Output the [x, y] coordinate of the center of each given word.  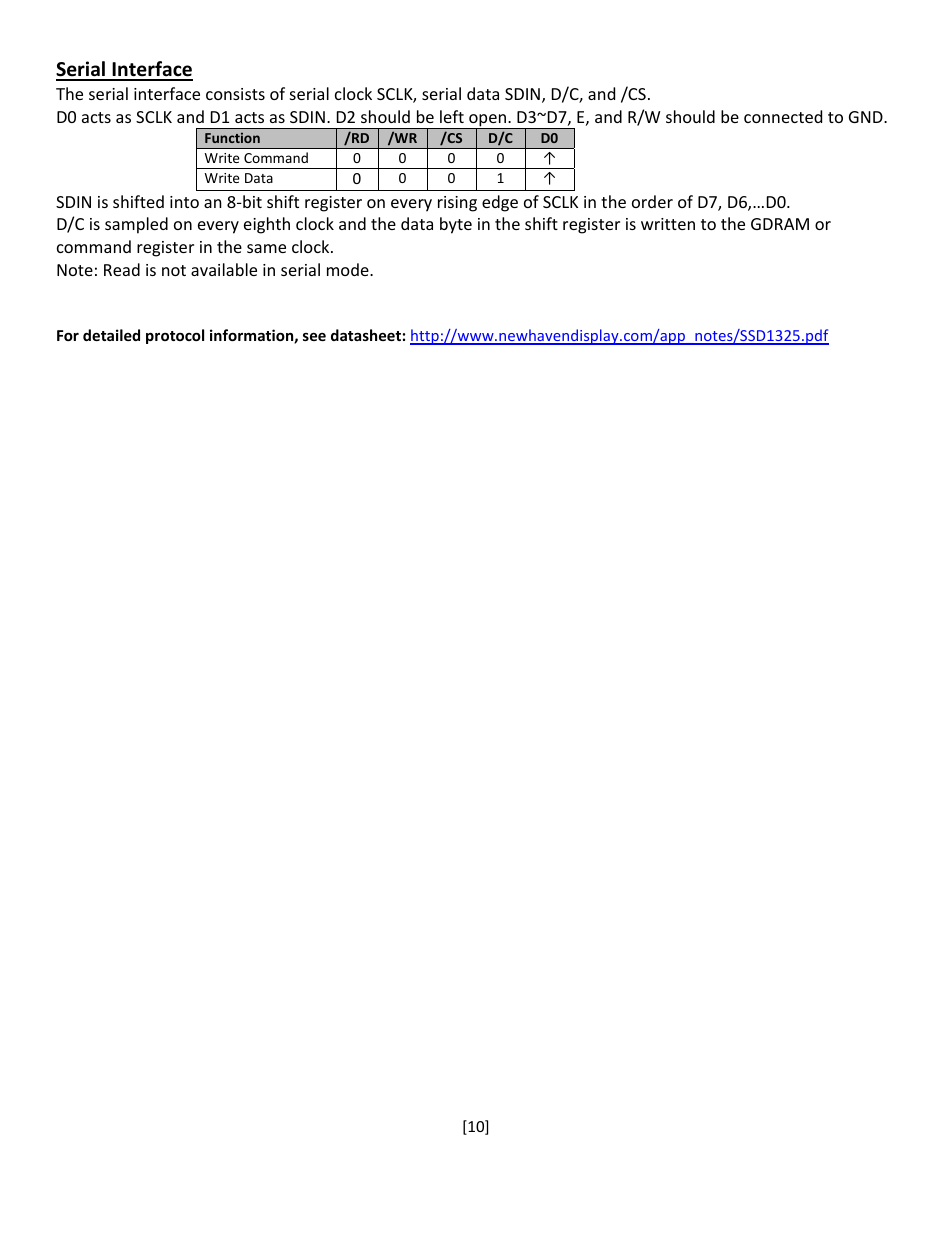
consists [235, 94]
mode [349, 269]
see [314, 337]
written [668, 224]
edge [500, 203]
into [184, 202]
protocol [175, 336]
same [266, 248]
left [452, 116]
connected [783, 116]
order [652, 201]
